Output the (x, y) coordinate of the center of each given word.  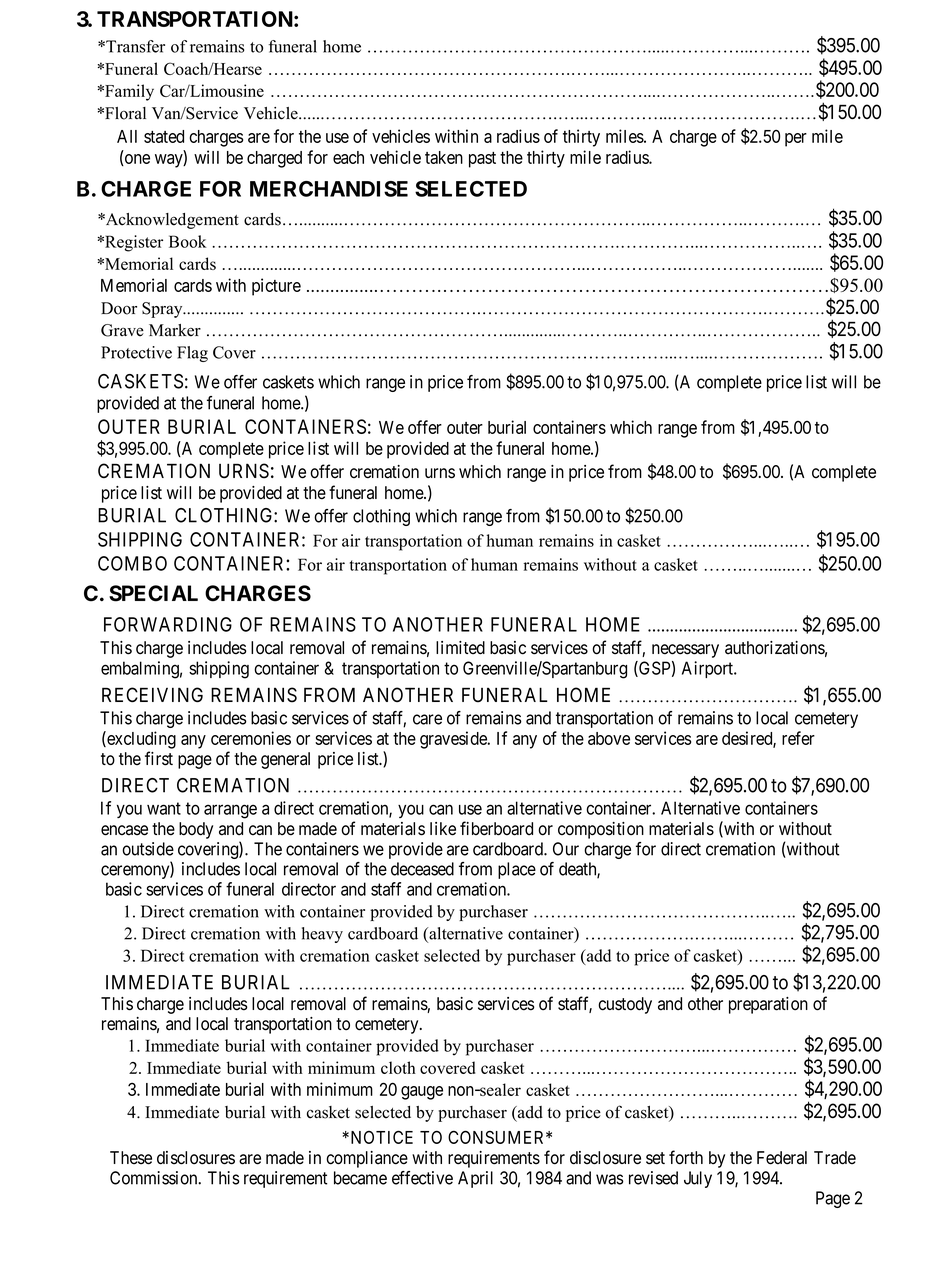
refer (798, 738)
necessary (685, 651)
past (482, 160)
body (196, 830)
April (475, 1179)
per (796, 140)
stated (164, 136)
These (131, 1158)
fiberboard (496, 828)
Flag (192, 354)
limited (460, 648)
